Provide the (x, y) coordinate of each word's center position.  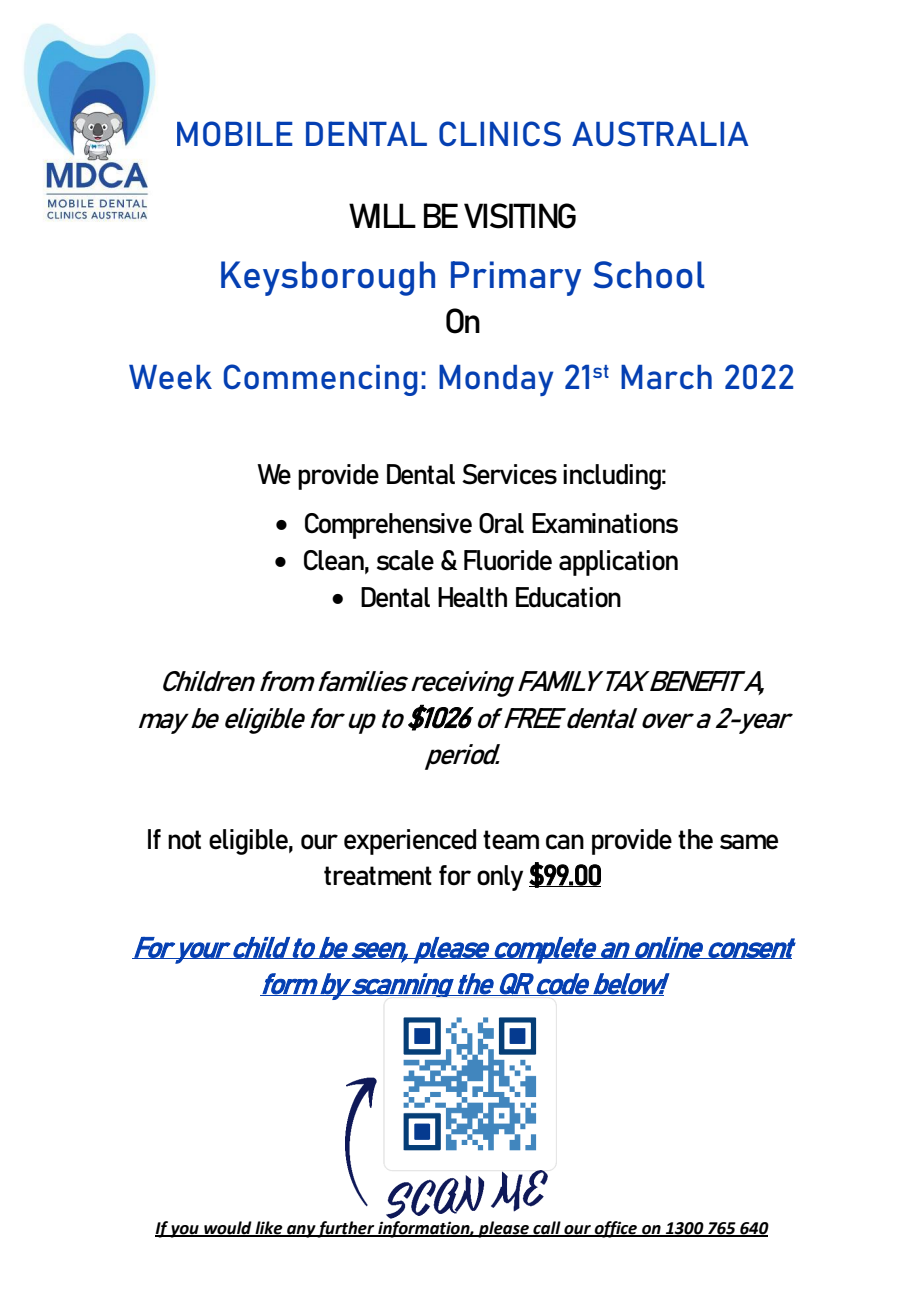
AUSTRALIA (660, 133)
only (500, 878)
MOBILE (235, 133)
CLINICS (500, 133)
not (184, 840)
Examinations (605, 523)
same (749, 842)
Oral (501, 523)
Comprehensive (388, 526)
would (228, 1228)
